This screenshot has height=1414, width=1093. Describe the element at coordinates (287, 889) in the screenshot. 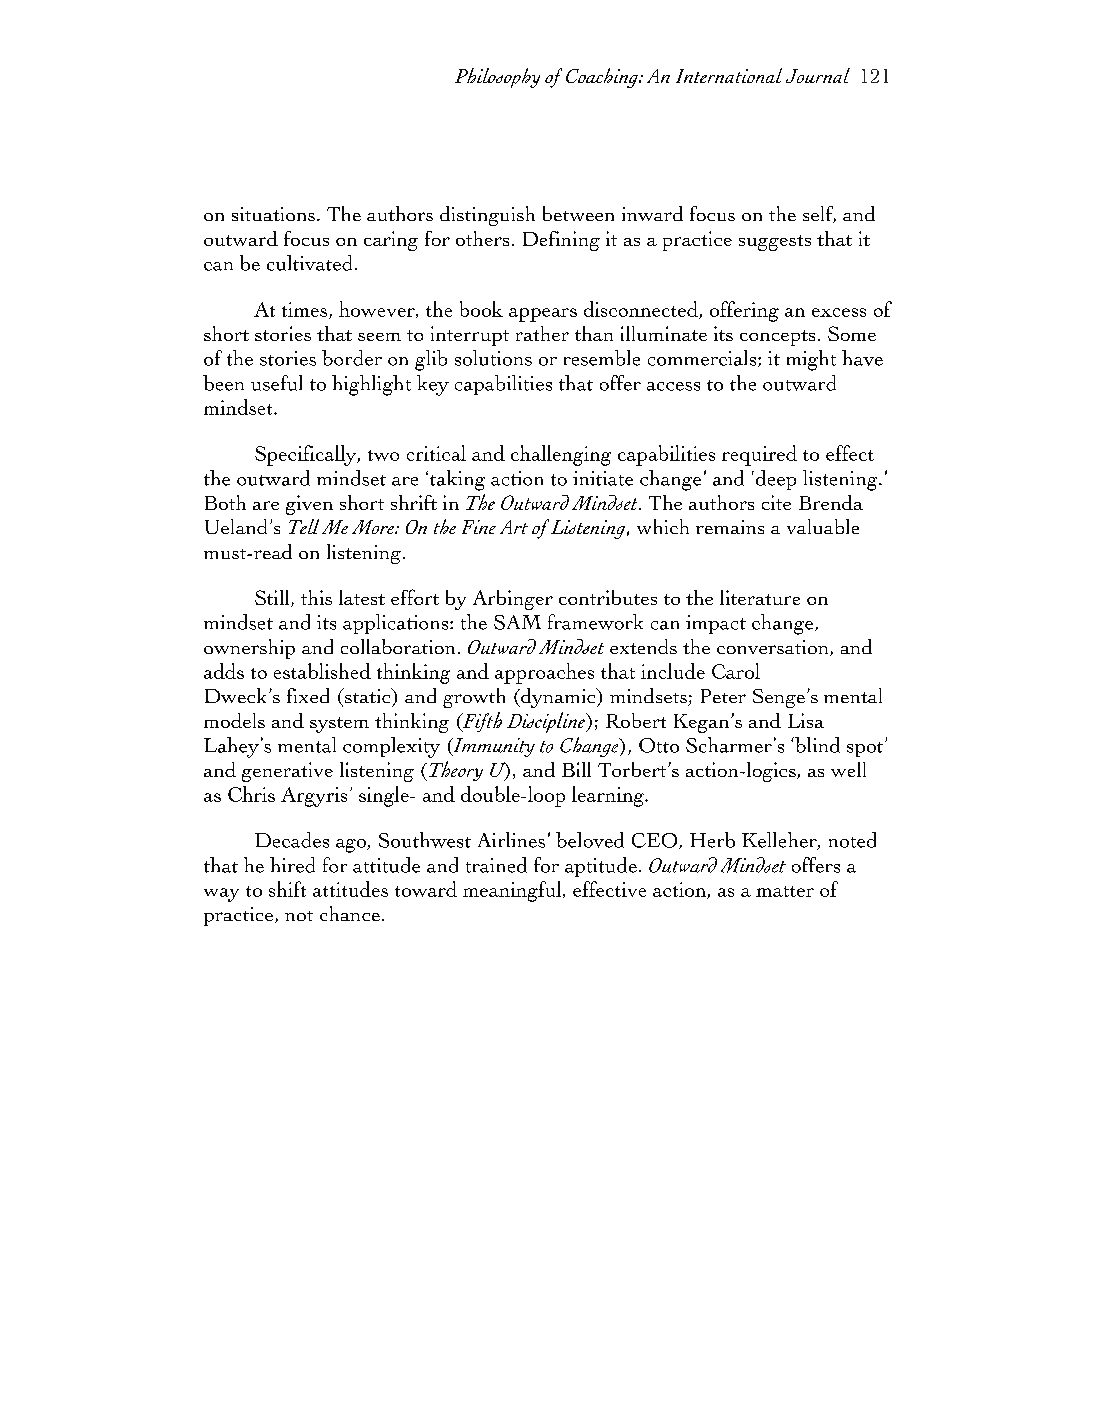

I see `shift` at that location.
